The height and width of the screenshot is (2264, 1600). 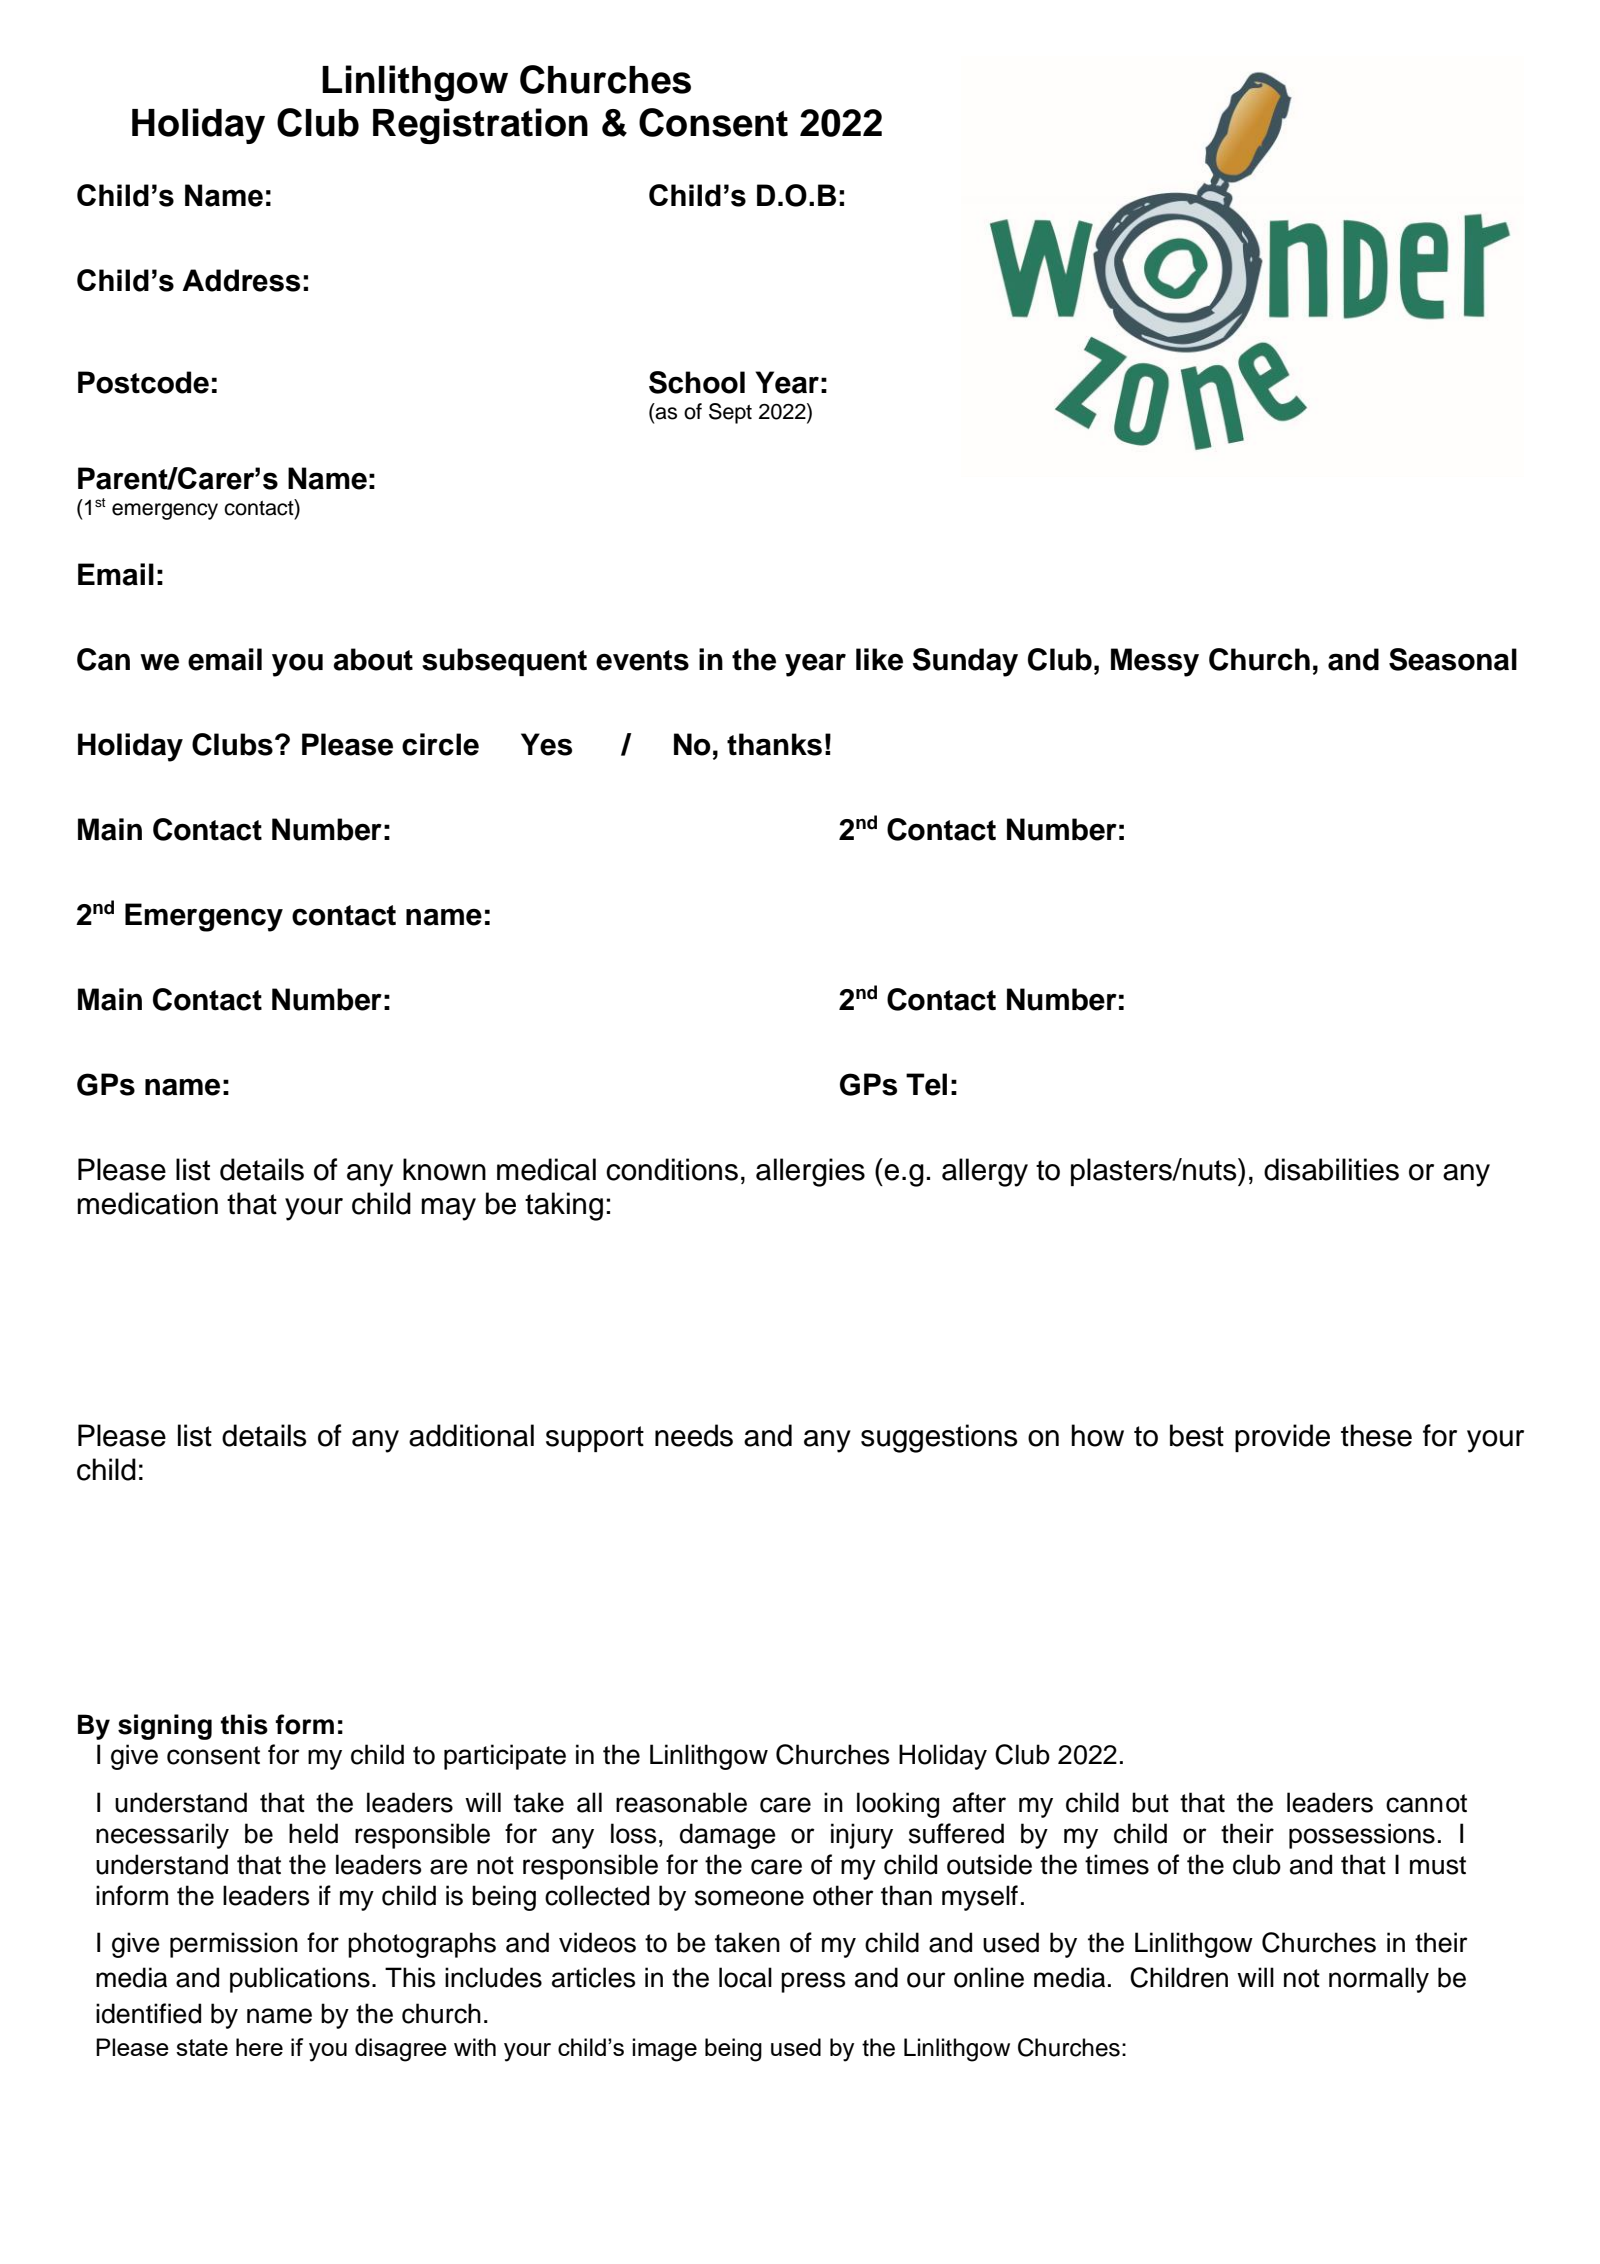 I want to click on about, so click(x=373, y=659).
